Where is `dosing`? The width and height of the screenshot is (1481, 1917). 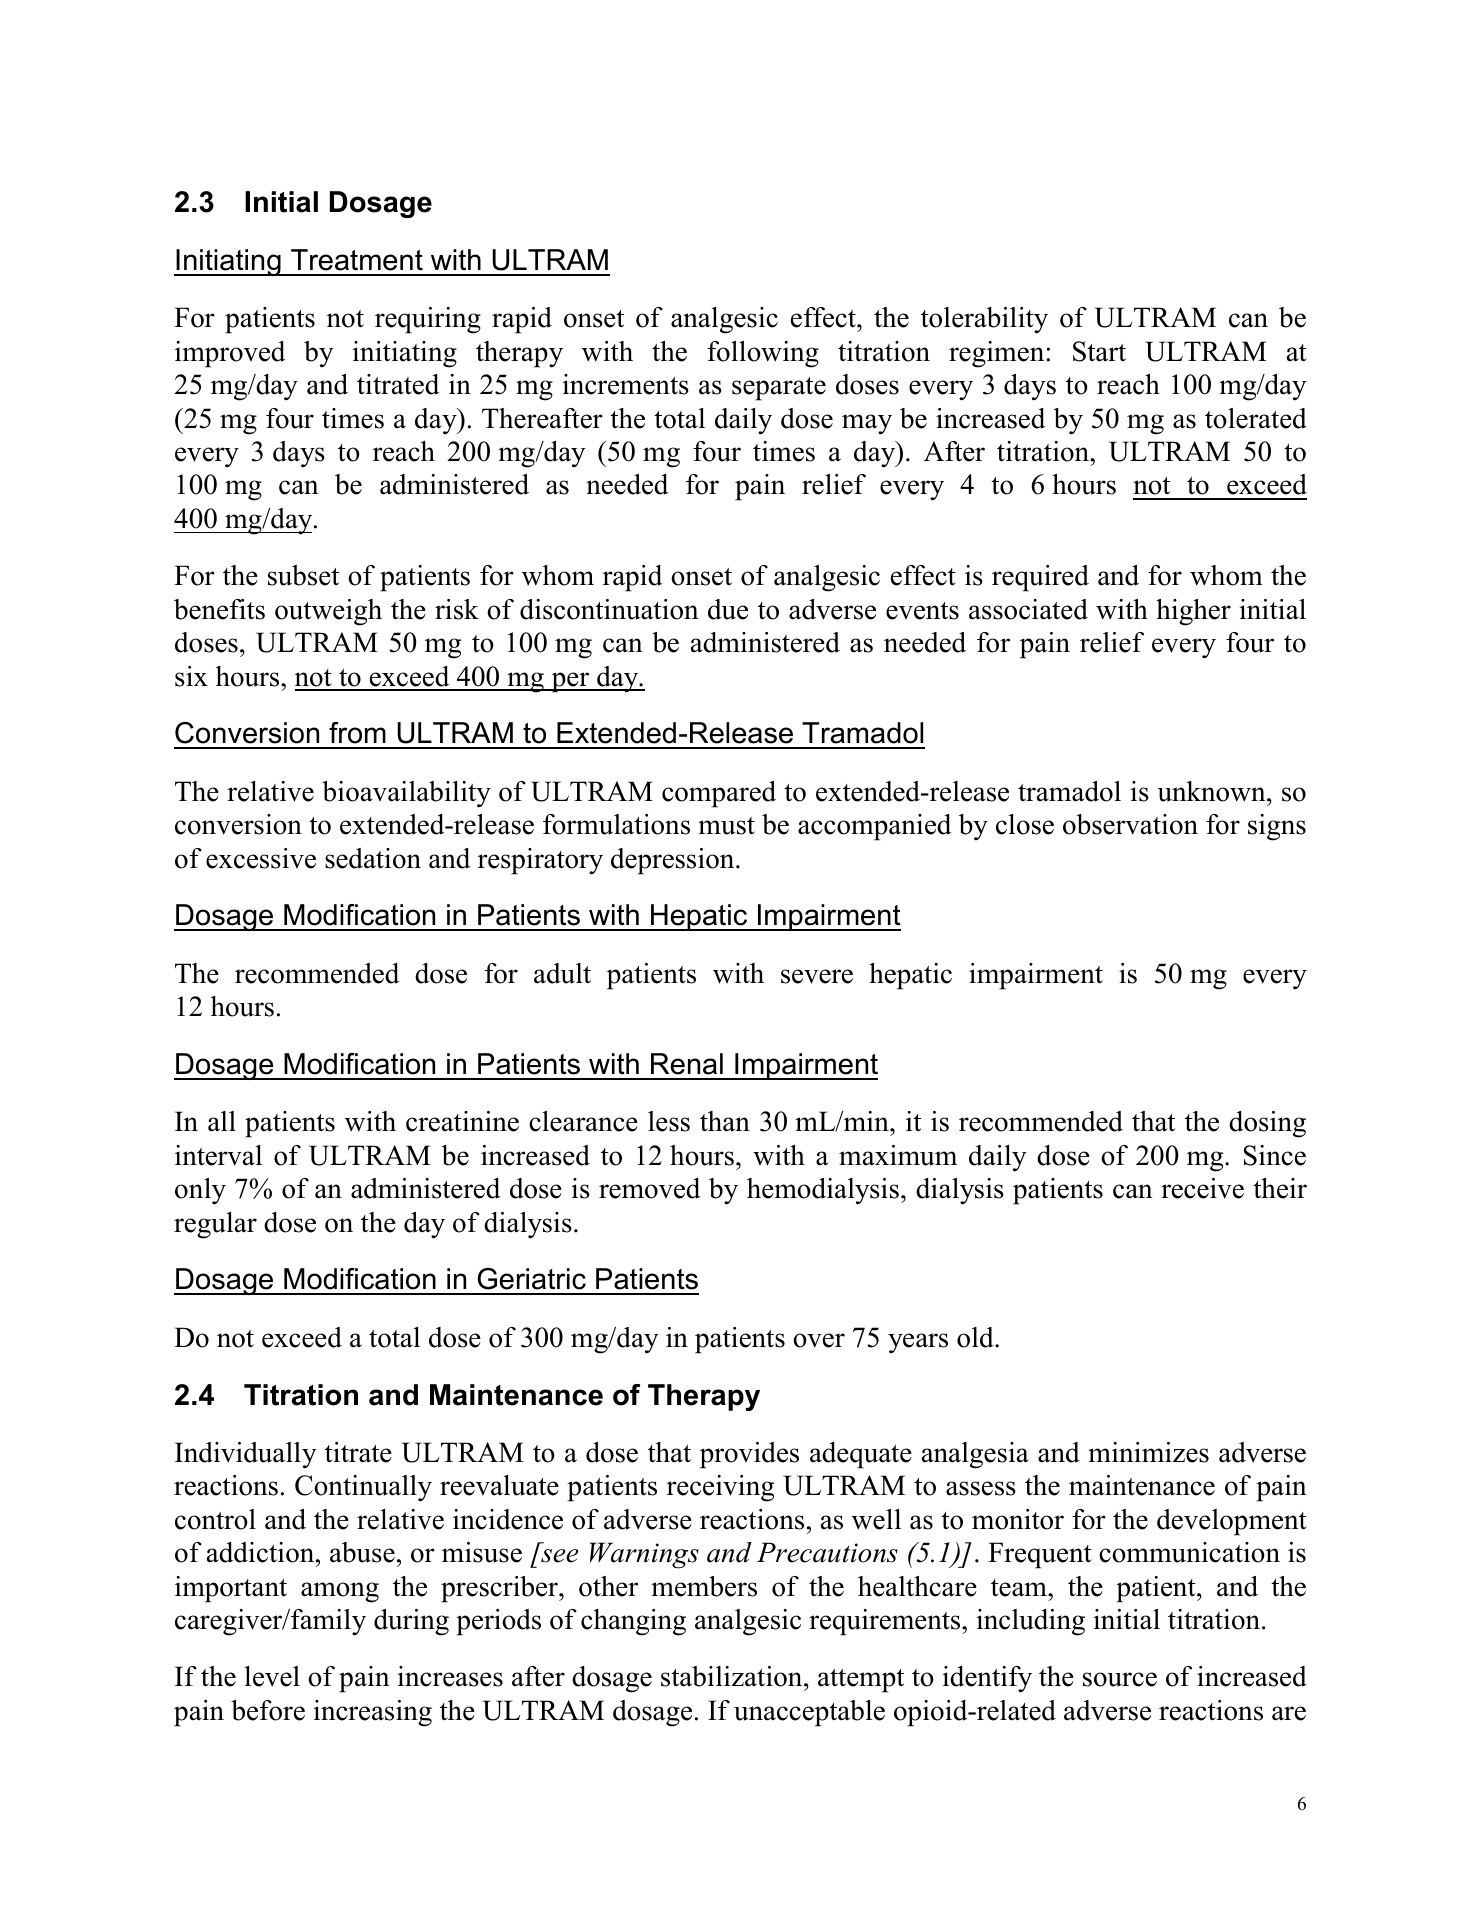 dosing is located at coordinates (1267, 1124).
